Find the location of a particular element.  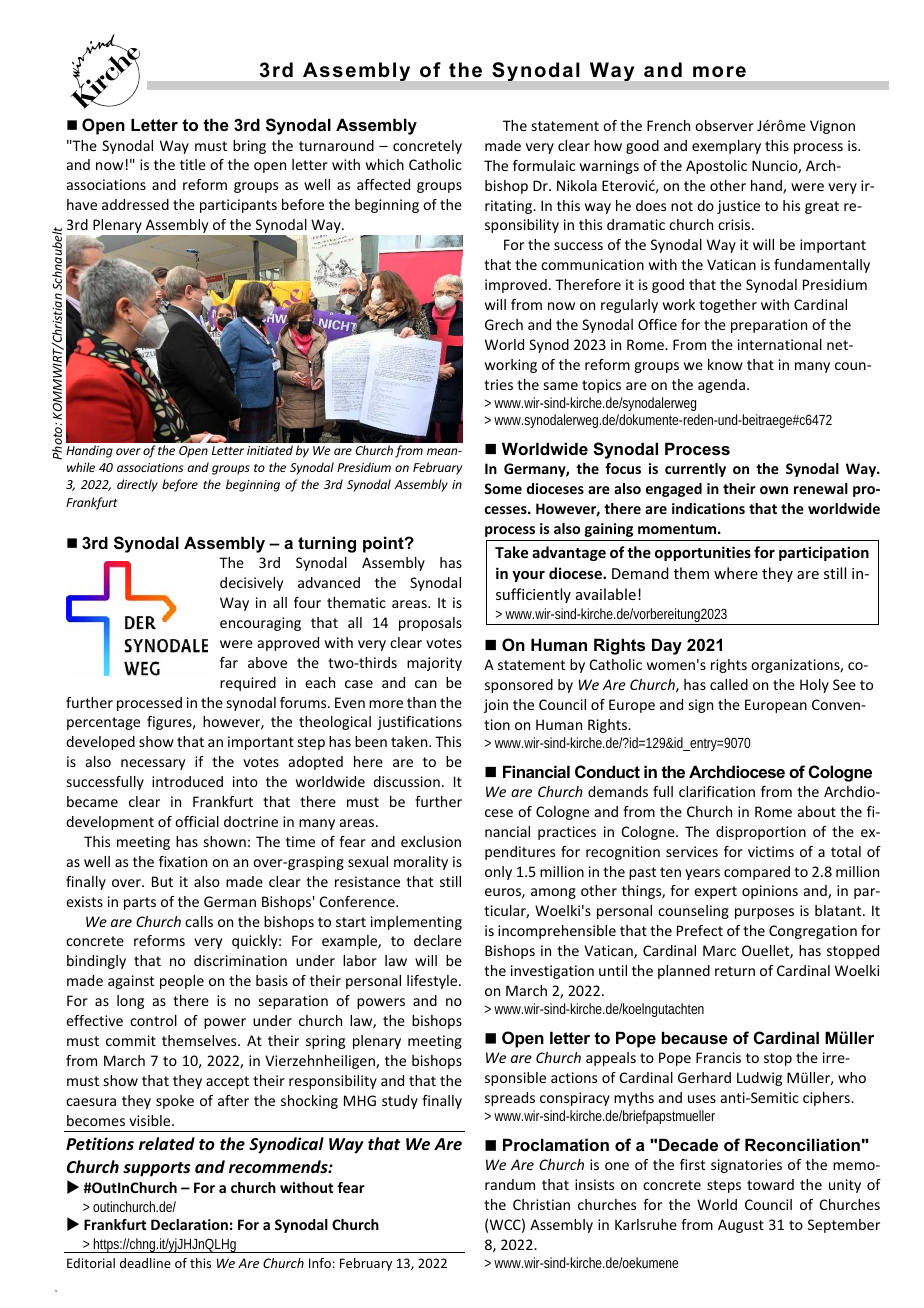

formulaic is located at coordinates (544, 165).
